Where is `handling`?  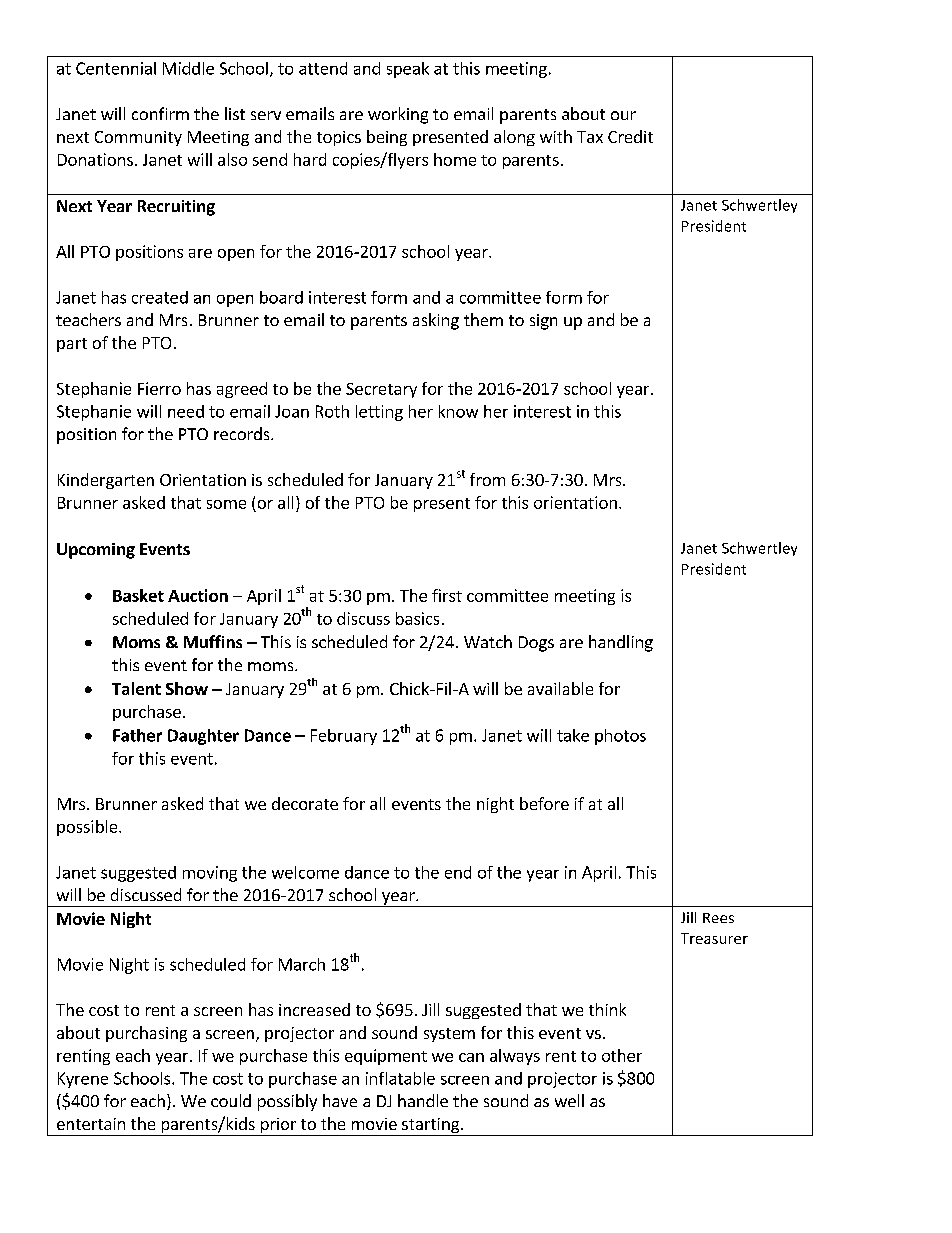
handling is located at coordinates (621, 643).
